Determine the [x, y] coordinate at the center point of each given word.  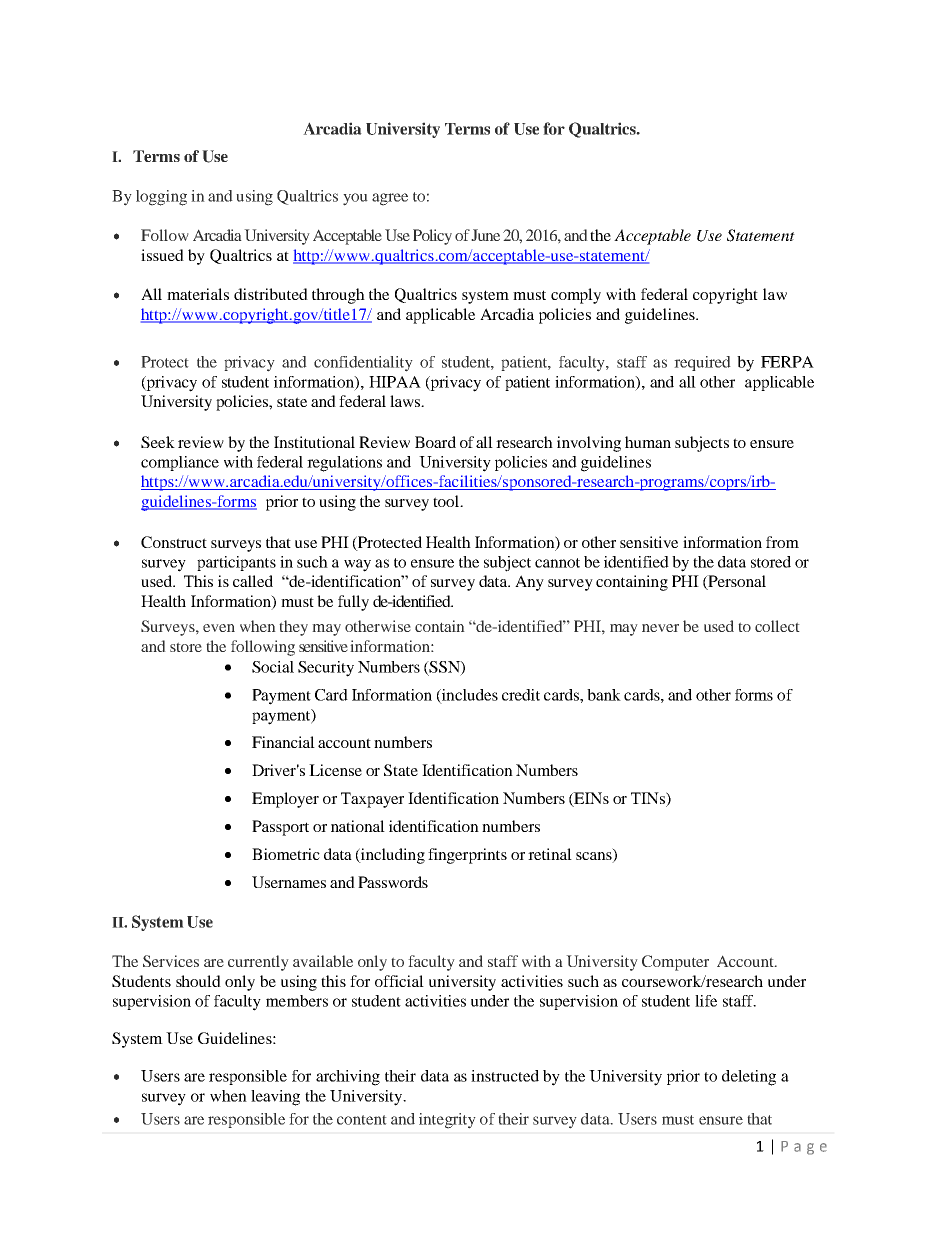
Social [273, 667]
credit [521, 695]
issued [162, 255]
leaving [275, 1098]
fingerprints [467, 856]
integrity [447, 1121]
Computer [675, 963]
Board [435, 442]
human [648, 442]
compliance [180, 463]
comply [576, 296]
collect [777, 626]
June [485, 235]
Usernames [289, 882]
